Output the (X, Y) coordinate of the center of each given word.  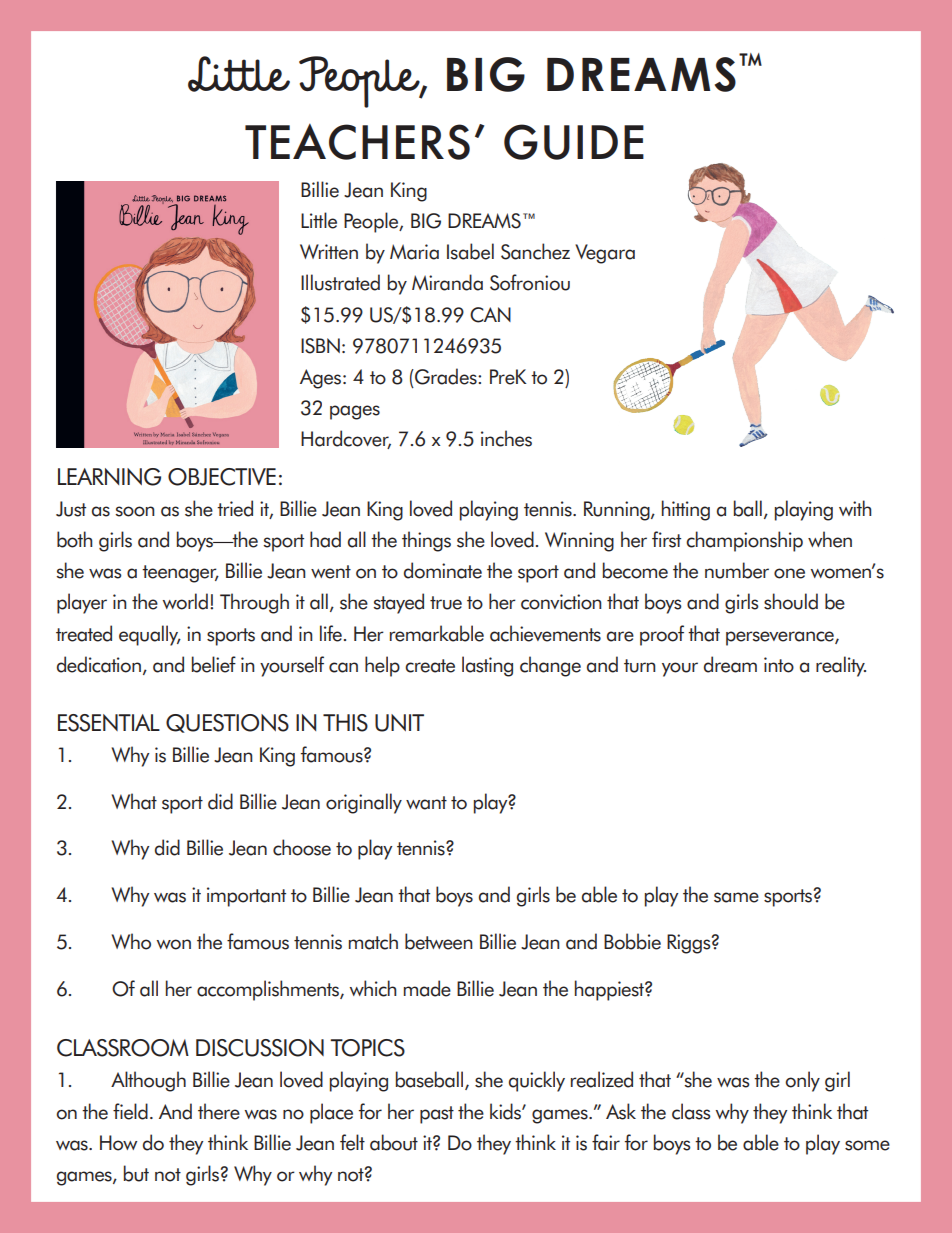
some (867, 1145)
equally (150, 635)
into (779, 665)
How (118, 1143)
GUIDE (574, 142)
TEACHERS (357, 141)
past (437, 1115)
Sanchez (535, 251)
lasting (487, 666)
